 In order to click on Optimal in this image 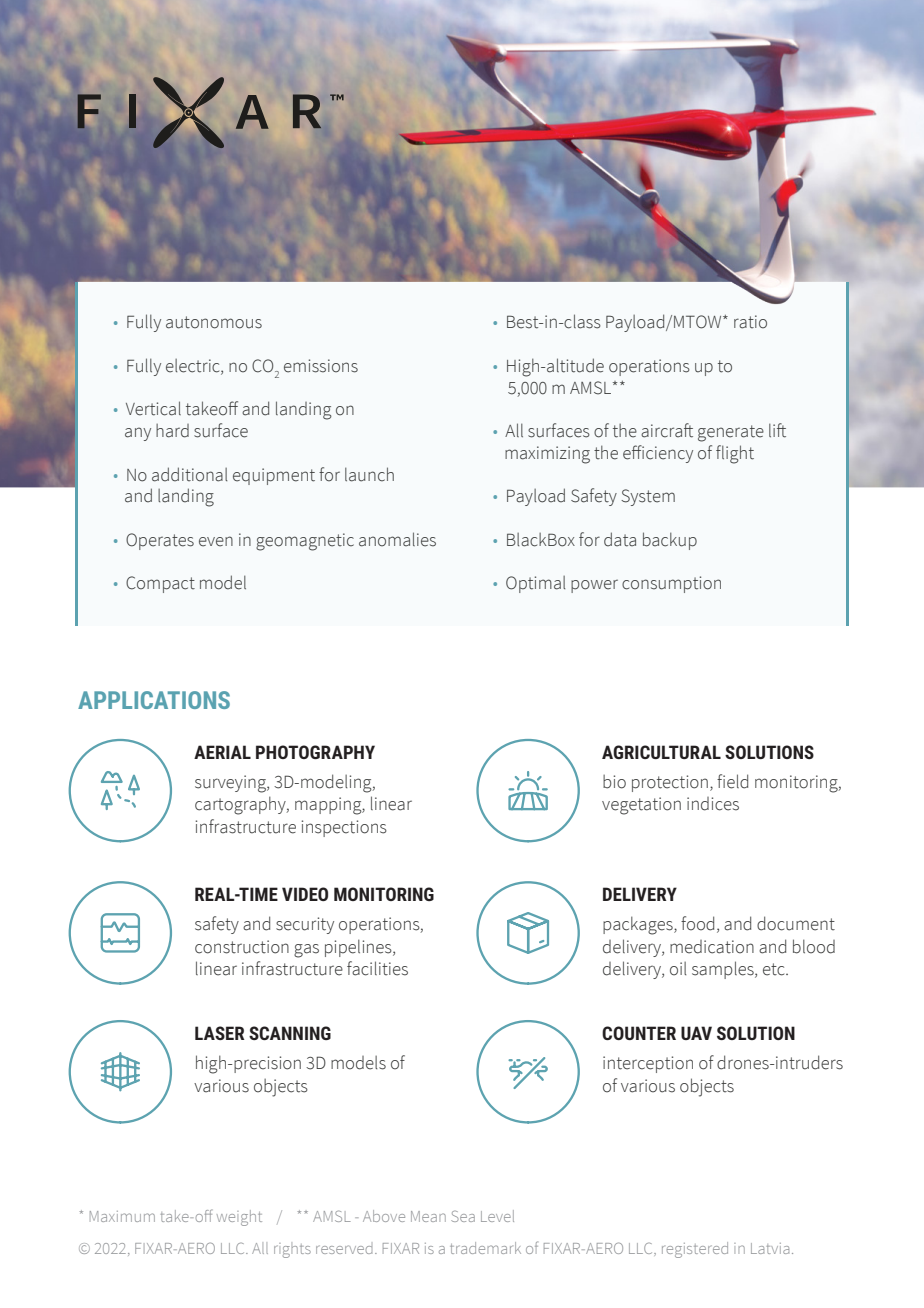, I will do `click(535, 584)`.
